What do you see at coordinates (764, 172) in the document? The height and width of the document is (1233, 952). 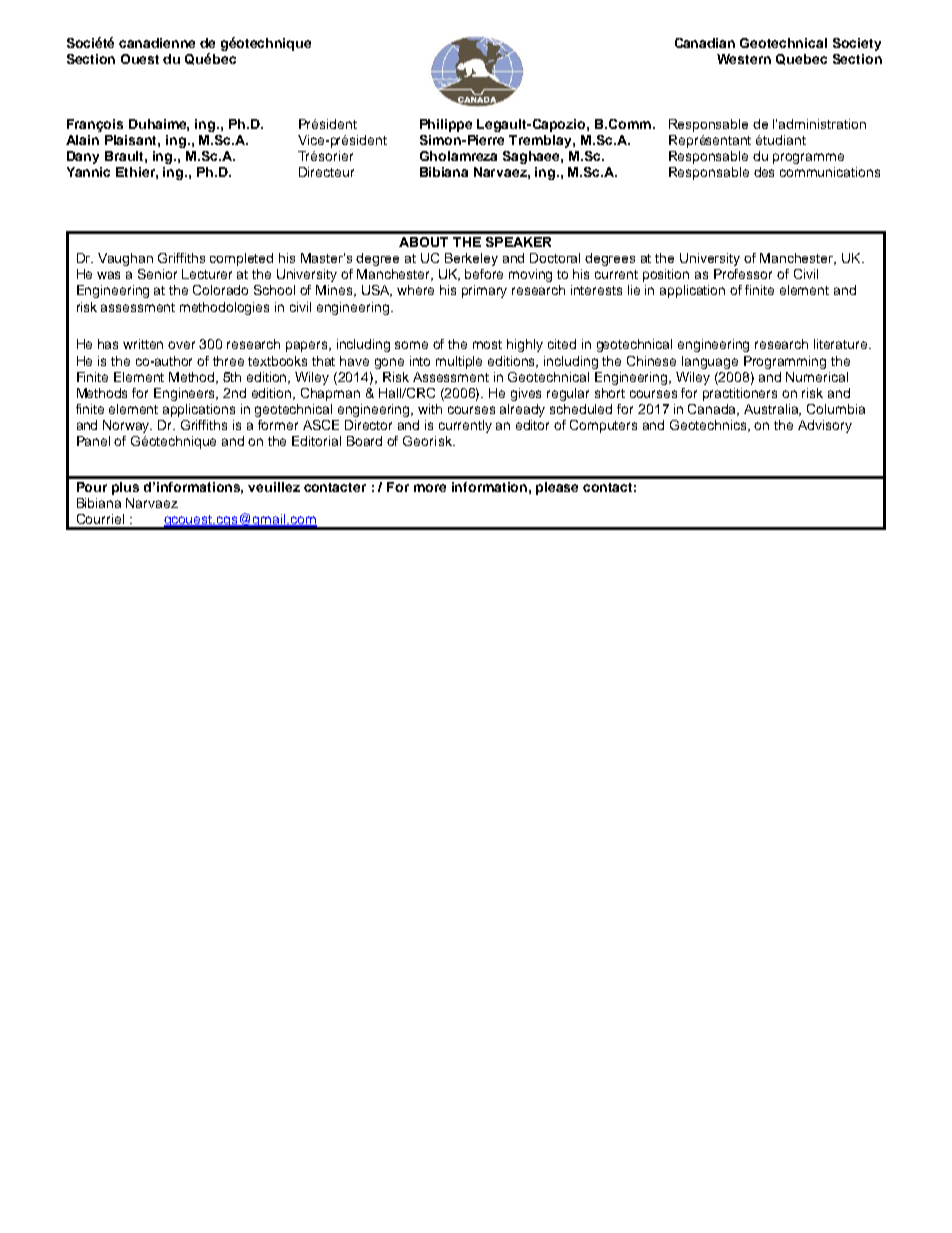 I see `des` at bounding box center [764, 172].
